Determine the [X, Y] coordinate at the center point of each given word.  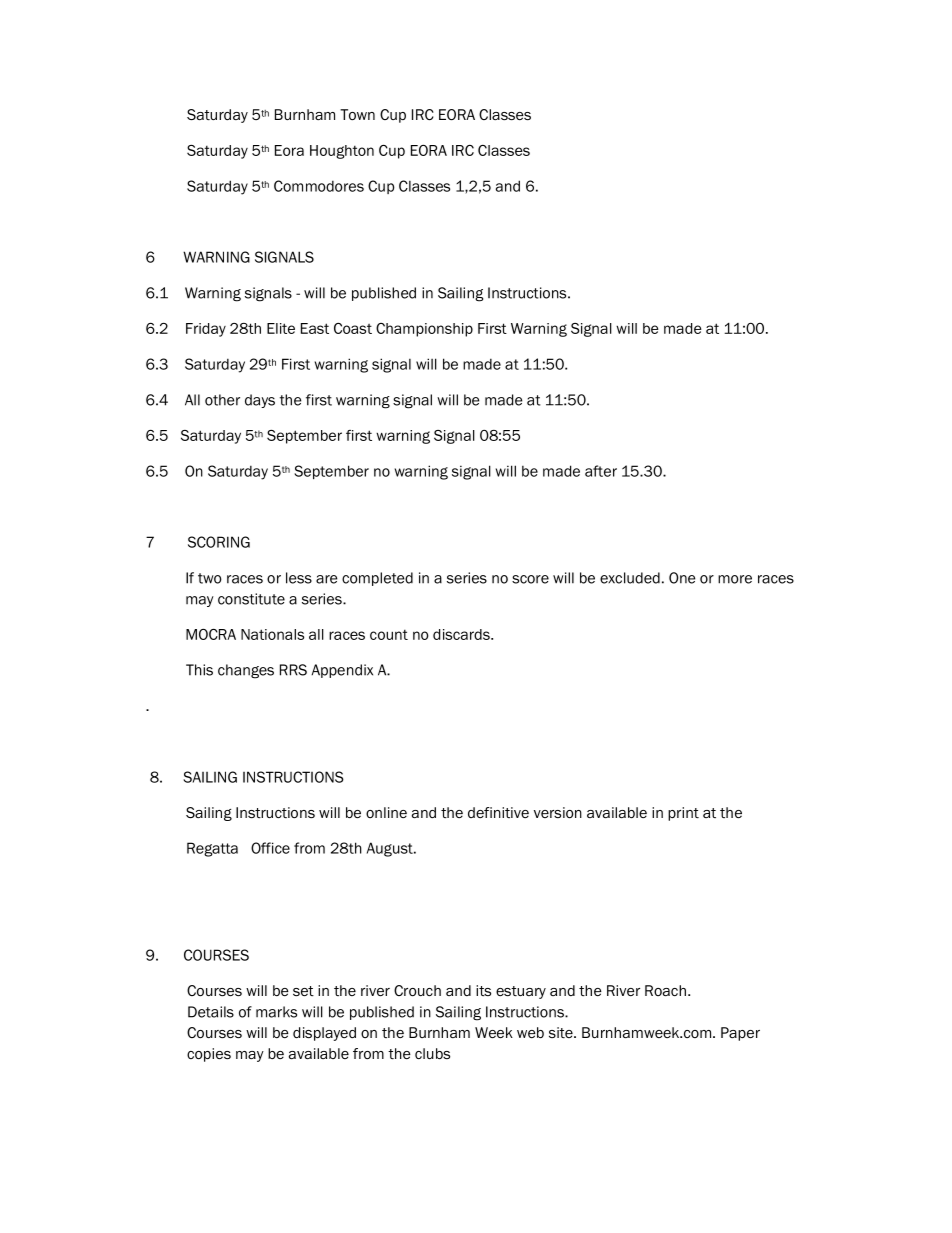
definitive [498, 812]
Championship [424, 330]
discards [462, 634]
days [260, 401]
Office [270, 848]
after [601, 471]
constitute [251, 599]
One [682, 578]
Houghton [342, 152]
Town [357, 115]
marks [276, 1012]
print [683, 814]
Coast [353, 328]
